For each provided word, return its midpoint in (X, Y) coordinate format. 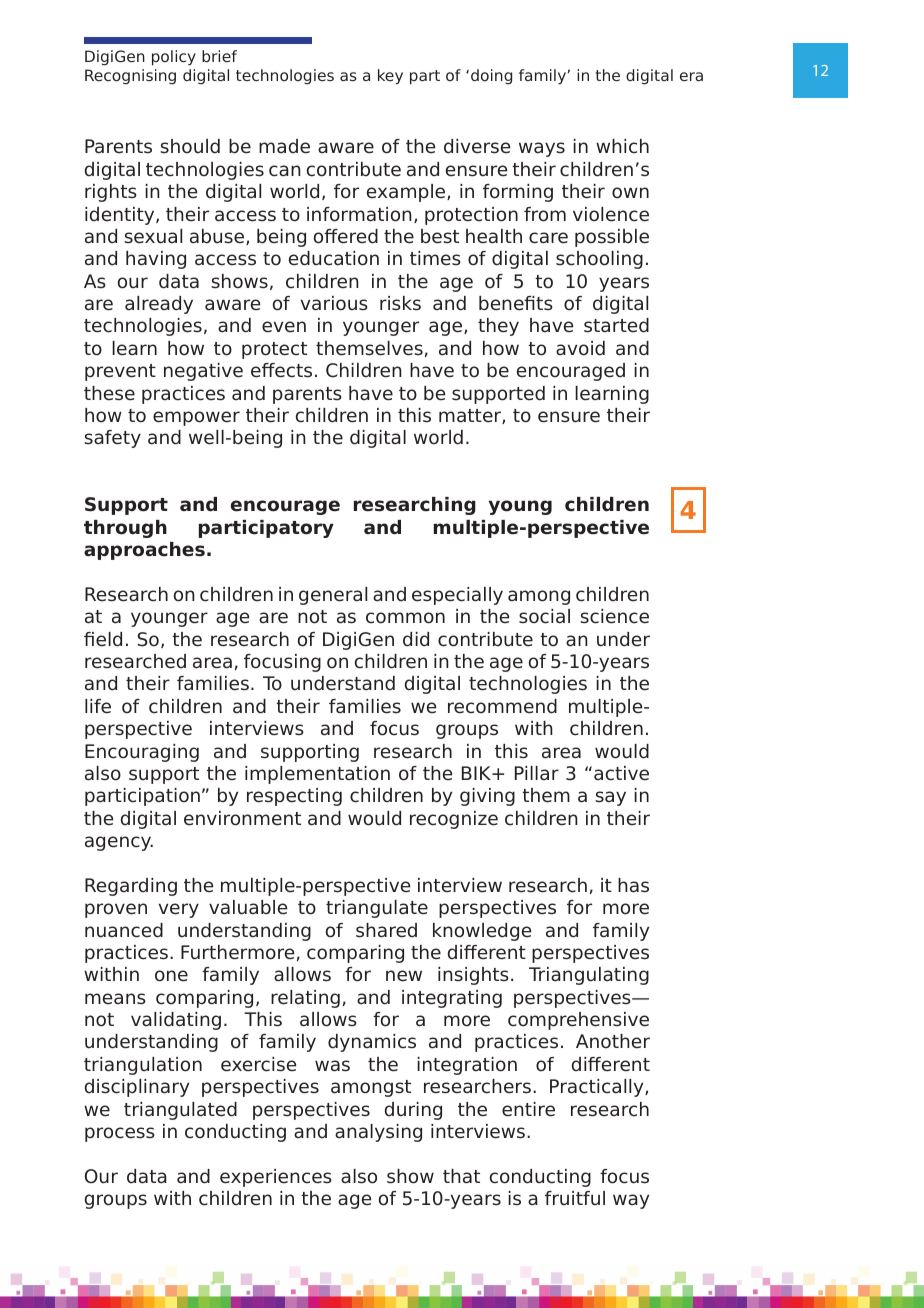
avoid (580, 348)
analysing (378, 1133)
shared (386, 930)
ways (542, 149)
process (120, 1134)
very (179, 910)
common (405, 618)
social (544, 616)
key (390, 77)
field (103, 639)
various (334, 303)
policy (174, 58)
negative (203, 372)
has (633, 885)
